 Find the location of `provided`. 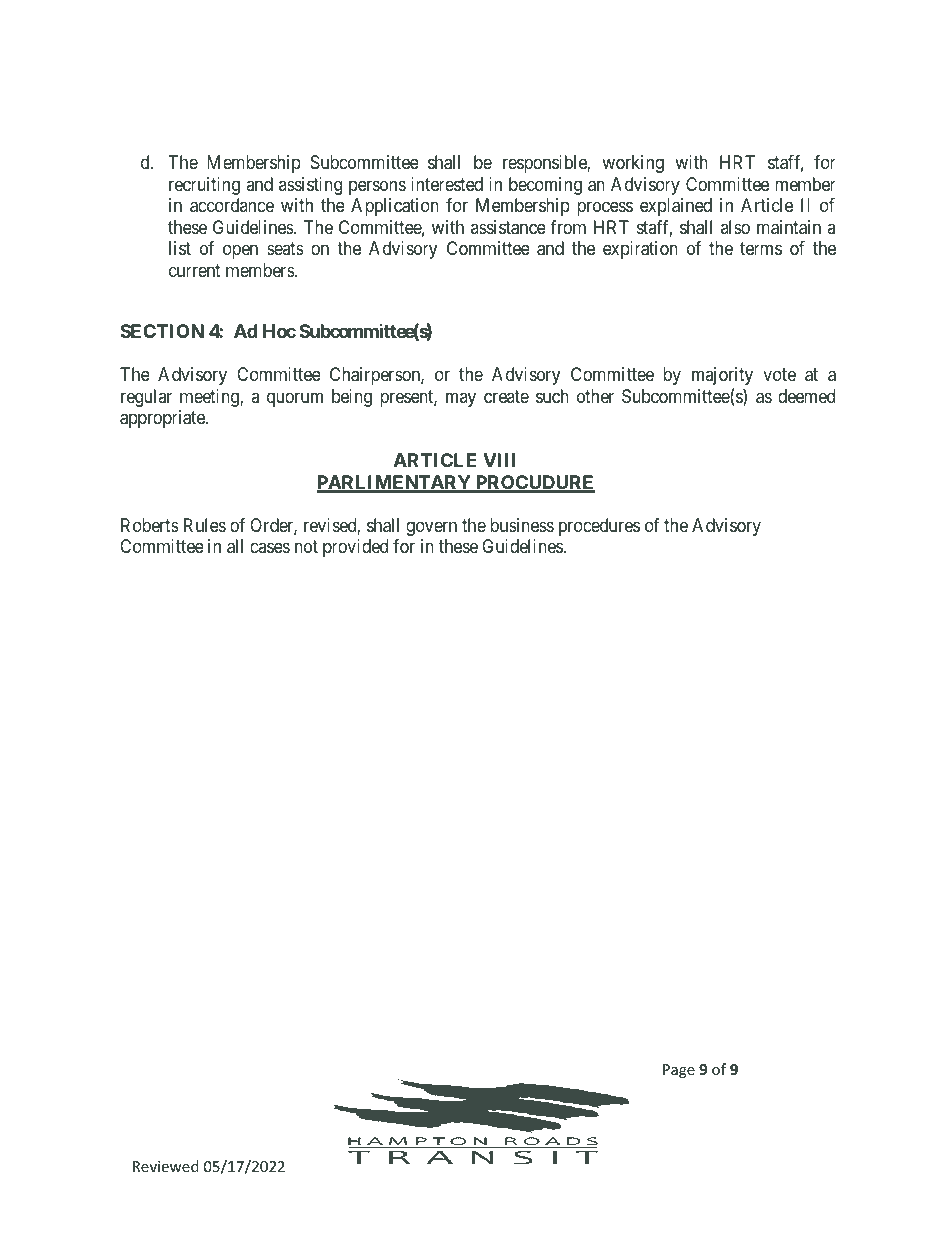

provided is located at coordinates (355, 548).
